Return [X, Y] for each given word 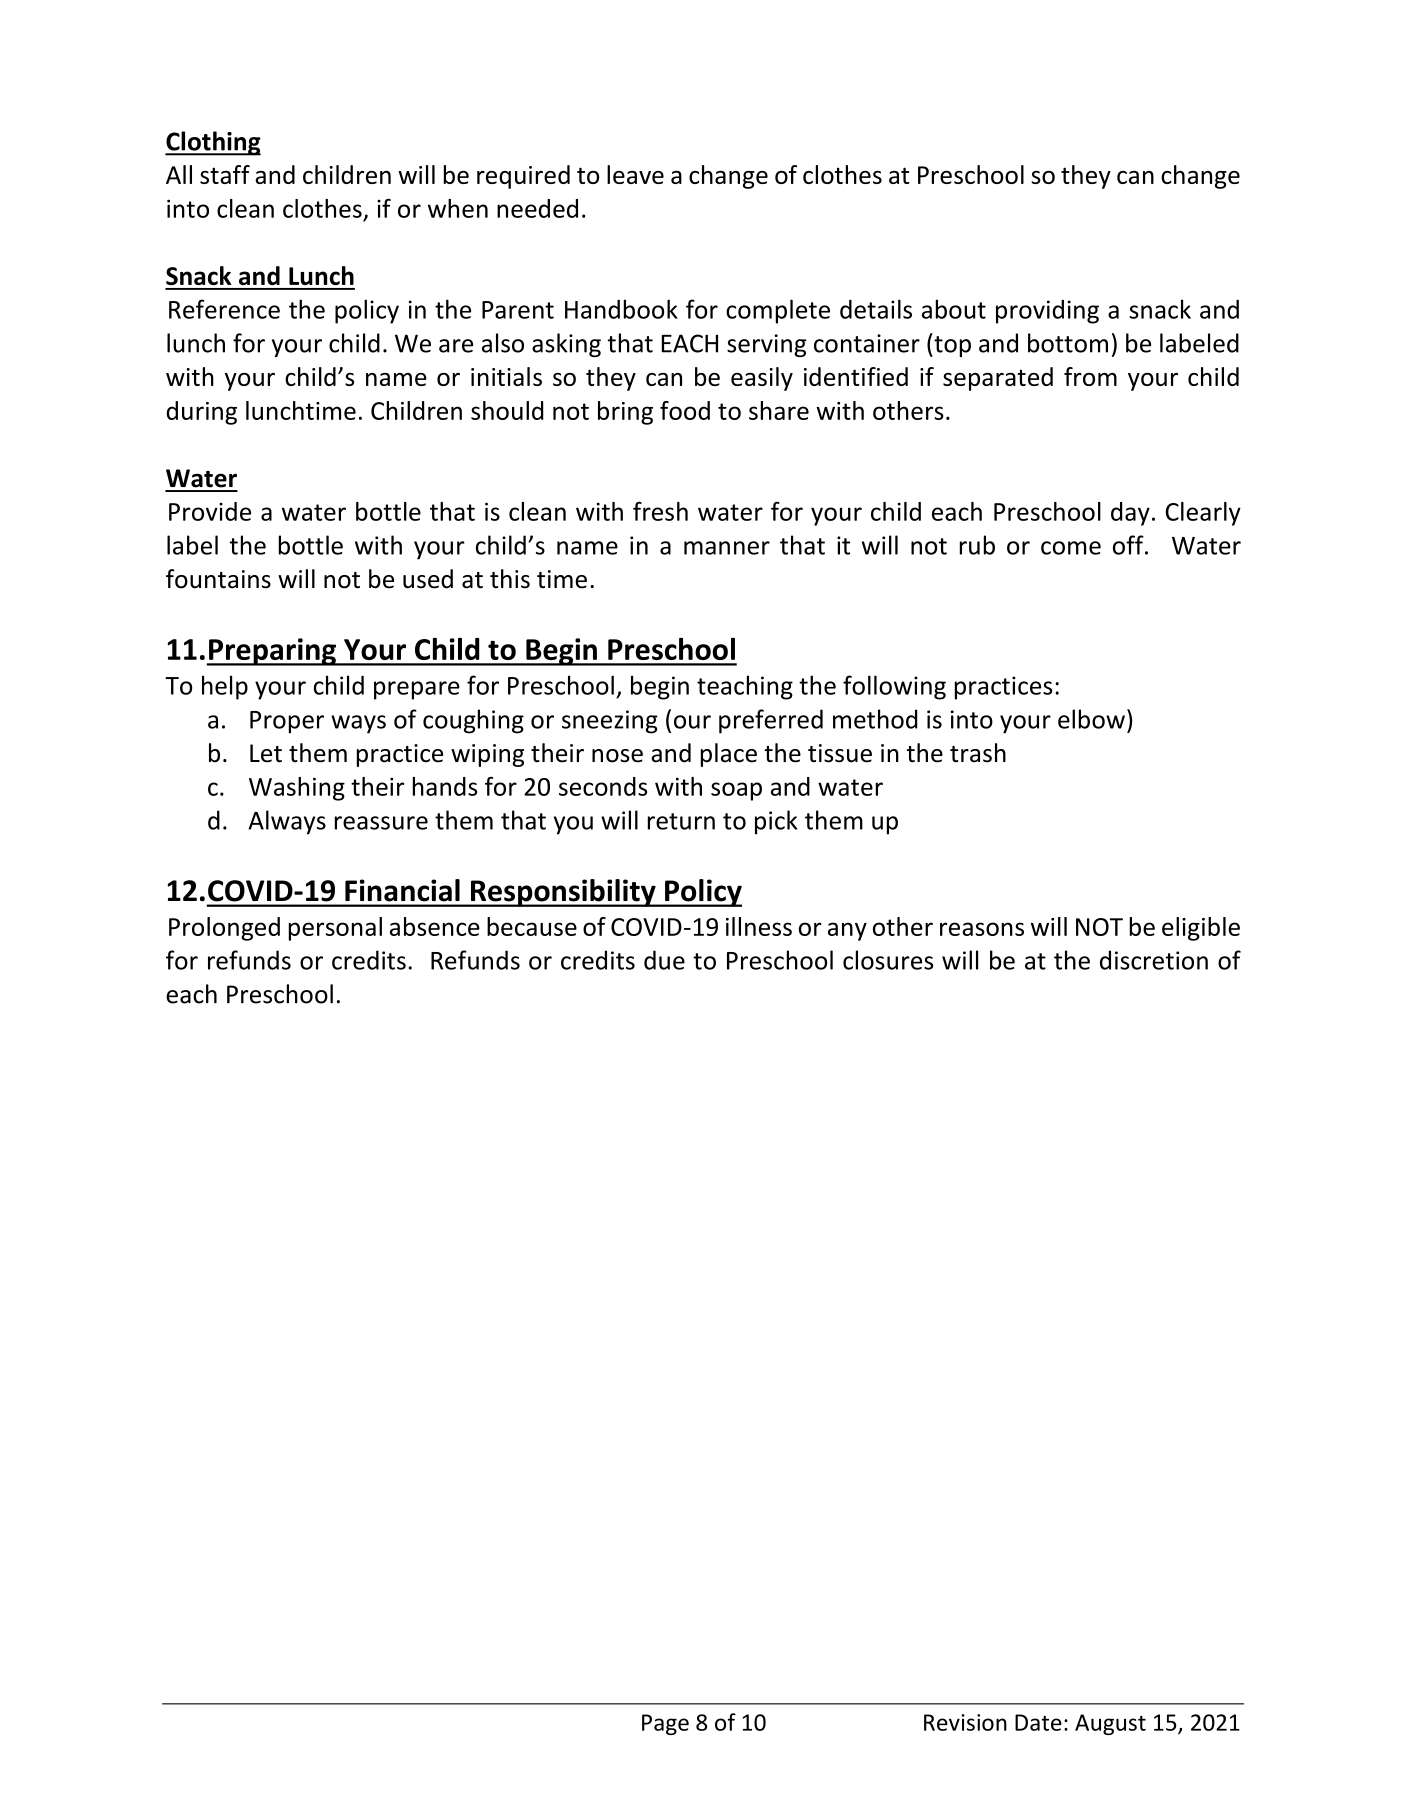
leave [635, 174]
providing [1047, 312]
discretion [1154, 960]
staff [225, 174]
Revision [965, 1722]
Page [665, 1724]
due [664, 960]
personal [335, 929]
